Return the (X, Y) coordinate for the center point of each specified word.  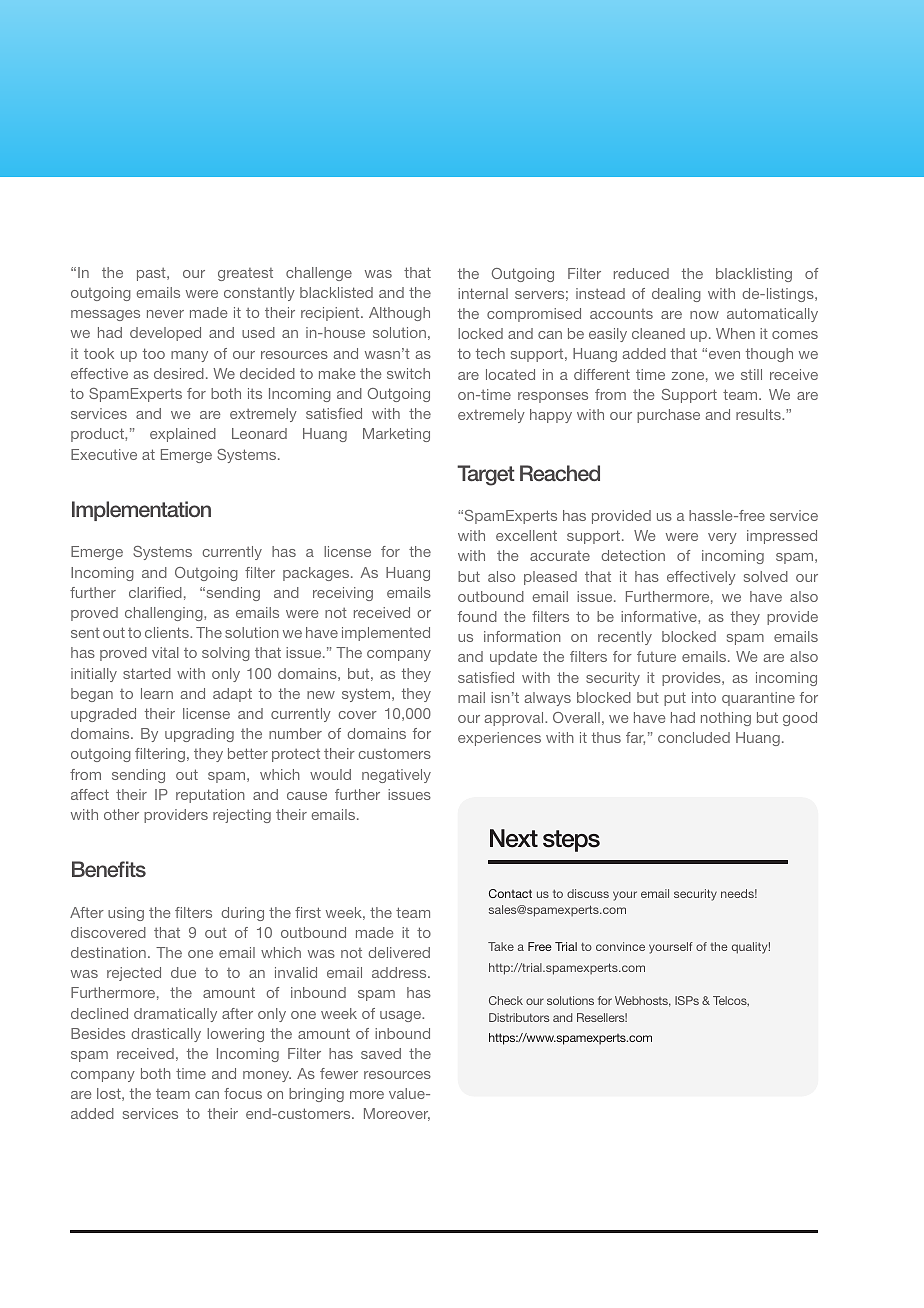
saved (381, 1053)
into (704, 697)
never (165, 314)
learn (157, 693)
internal (483, 293)
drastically (166, 1035)
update (513, 658)
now (704, 315)
